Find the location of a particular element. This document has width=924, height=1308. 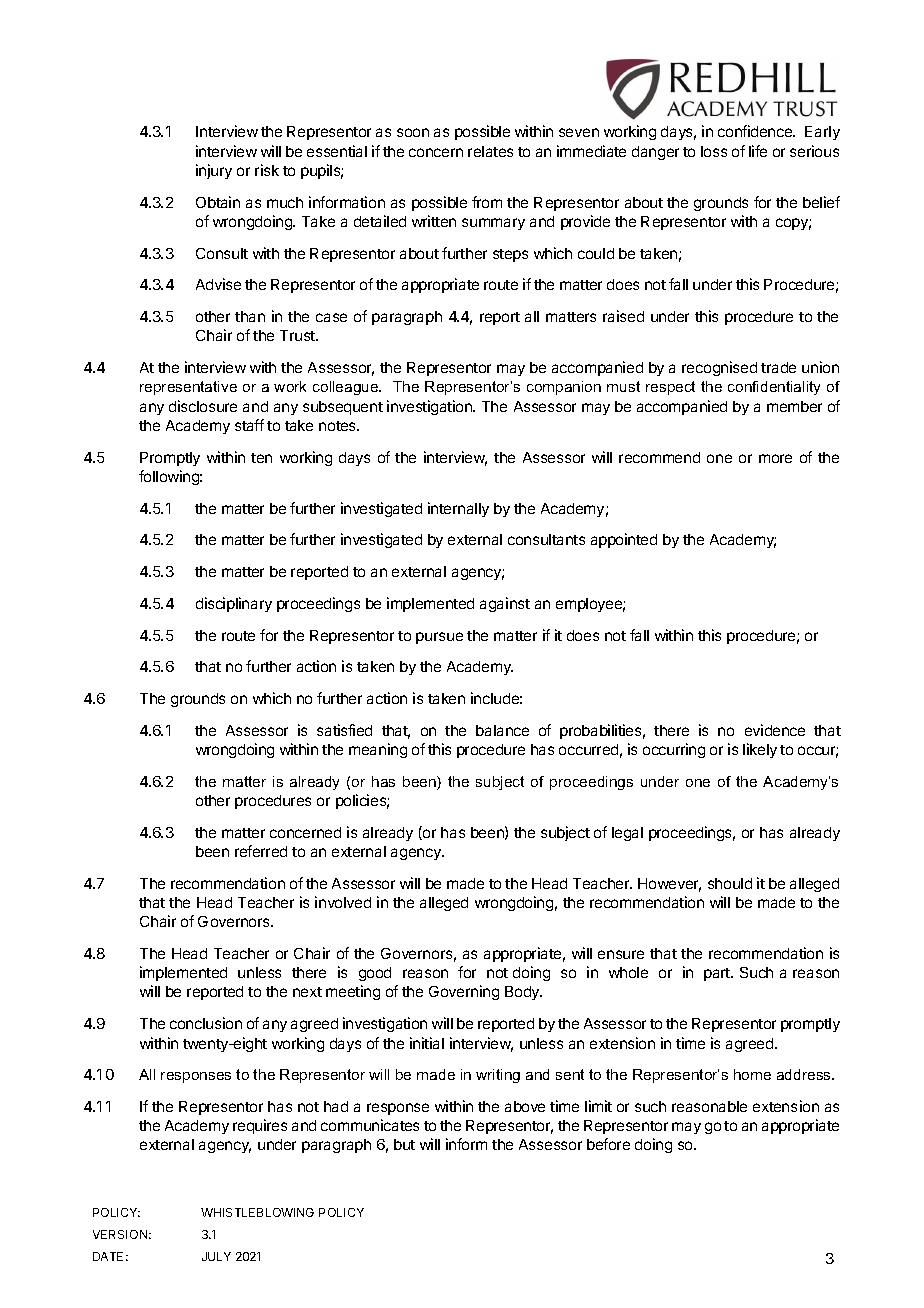

above is located at coordinates (525, 1106).
